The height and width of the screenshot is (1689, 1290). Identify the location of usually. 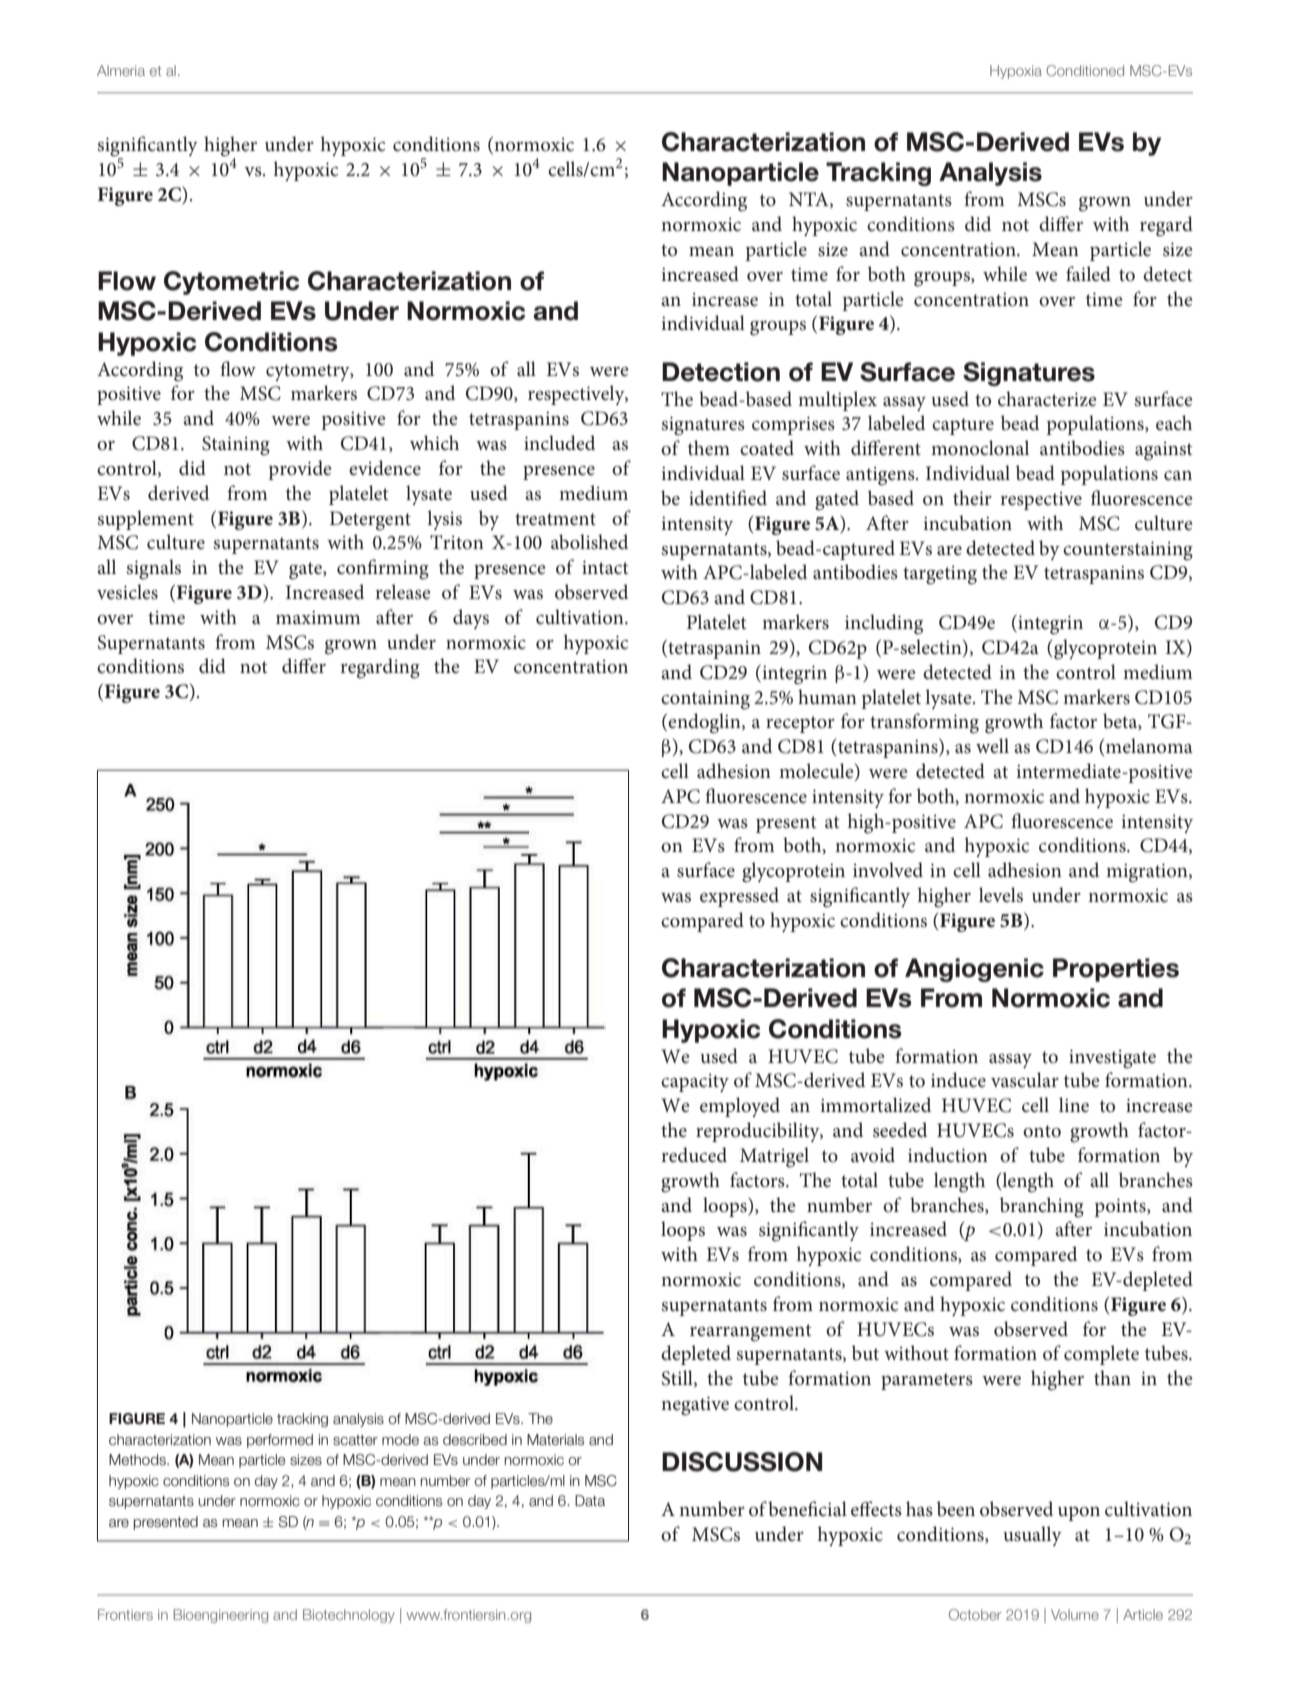
(1032, 1536).
